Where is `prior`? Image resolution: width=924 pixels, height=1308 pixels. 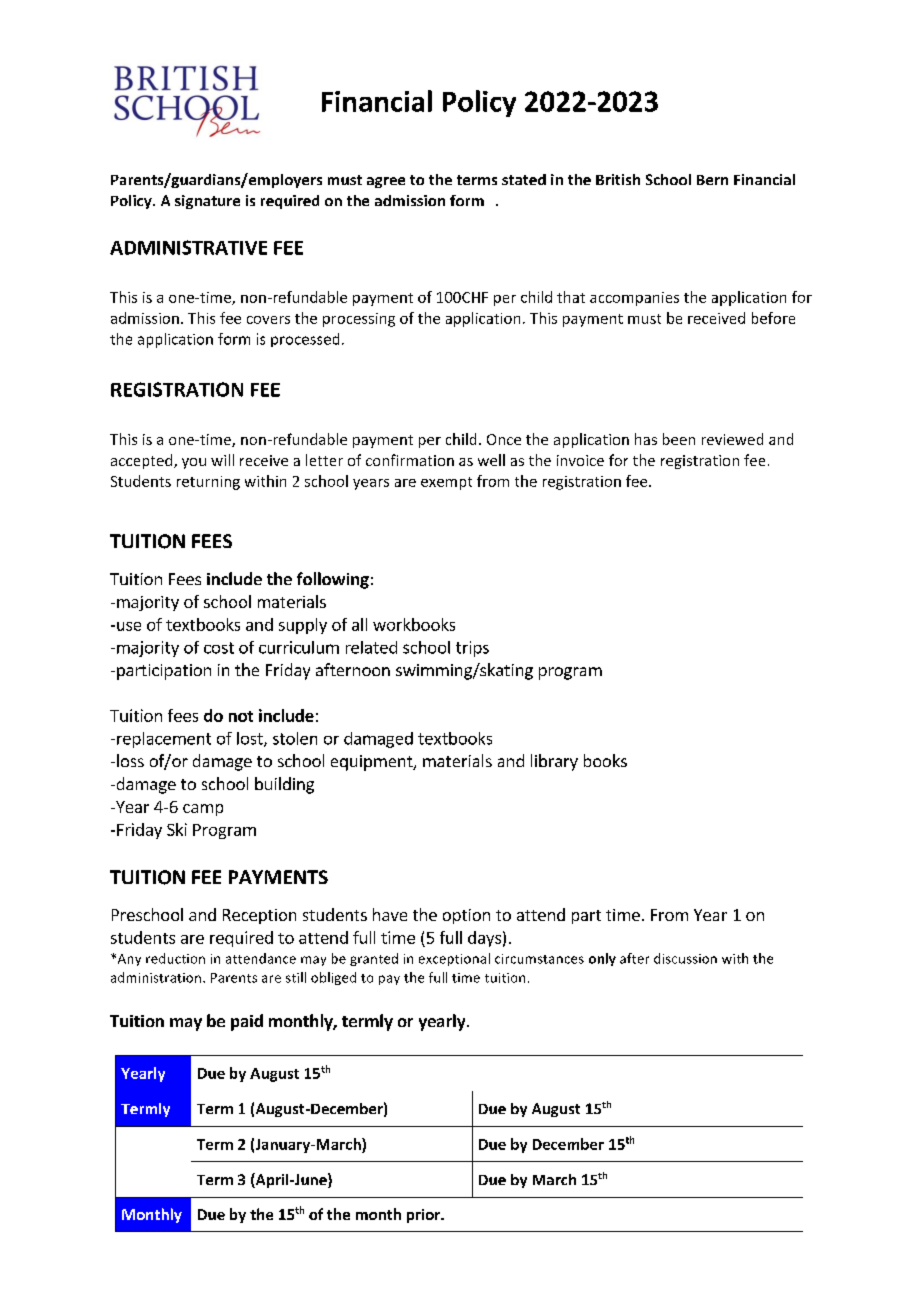
prior is located at coordinates (425, 1216).
